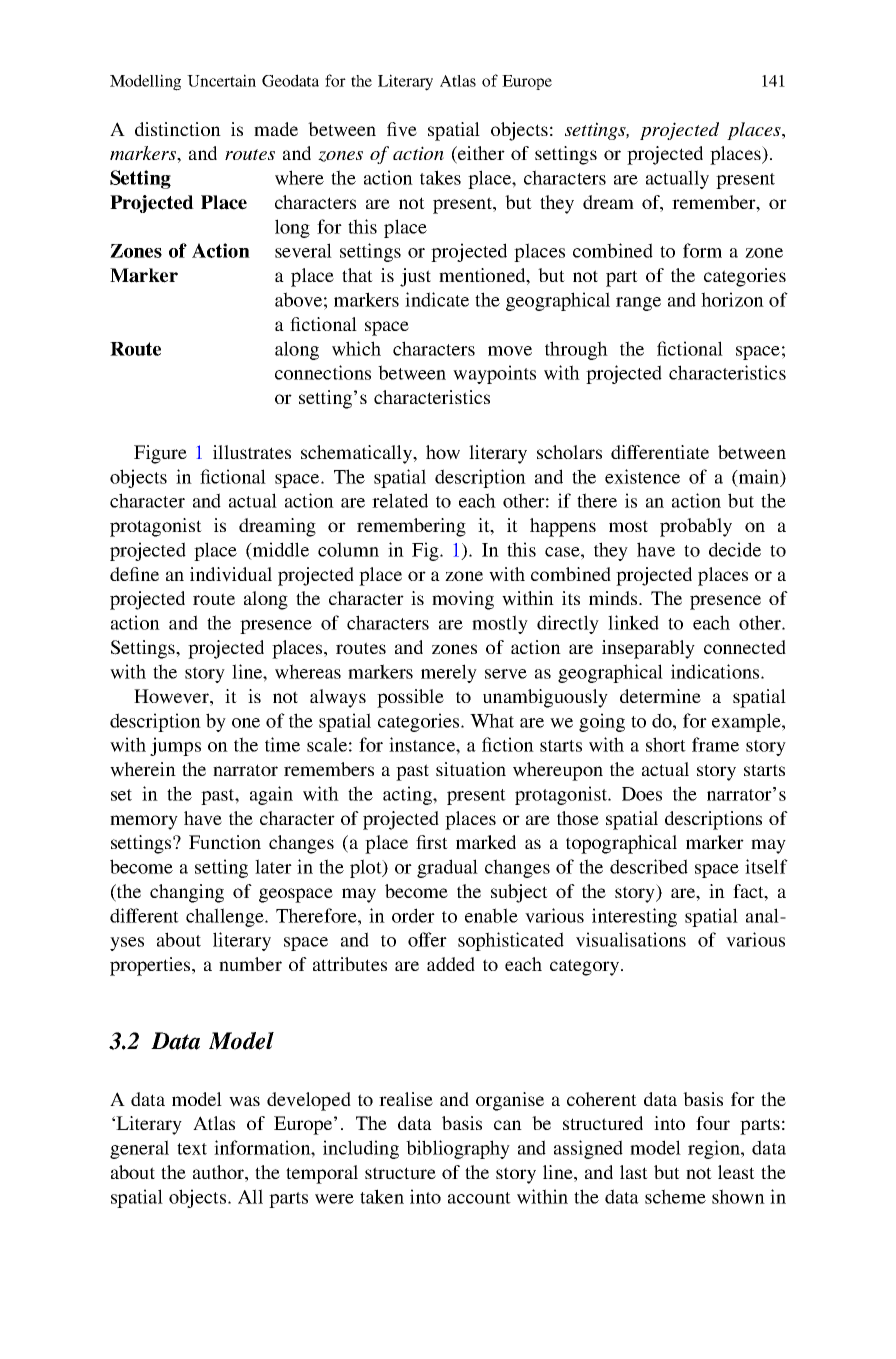  I want to click on related, so click(400, 500).
